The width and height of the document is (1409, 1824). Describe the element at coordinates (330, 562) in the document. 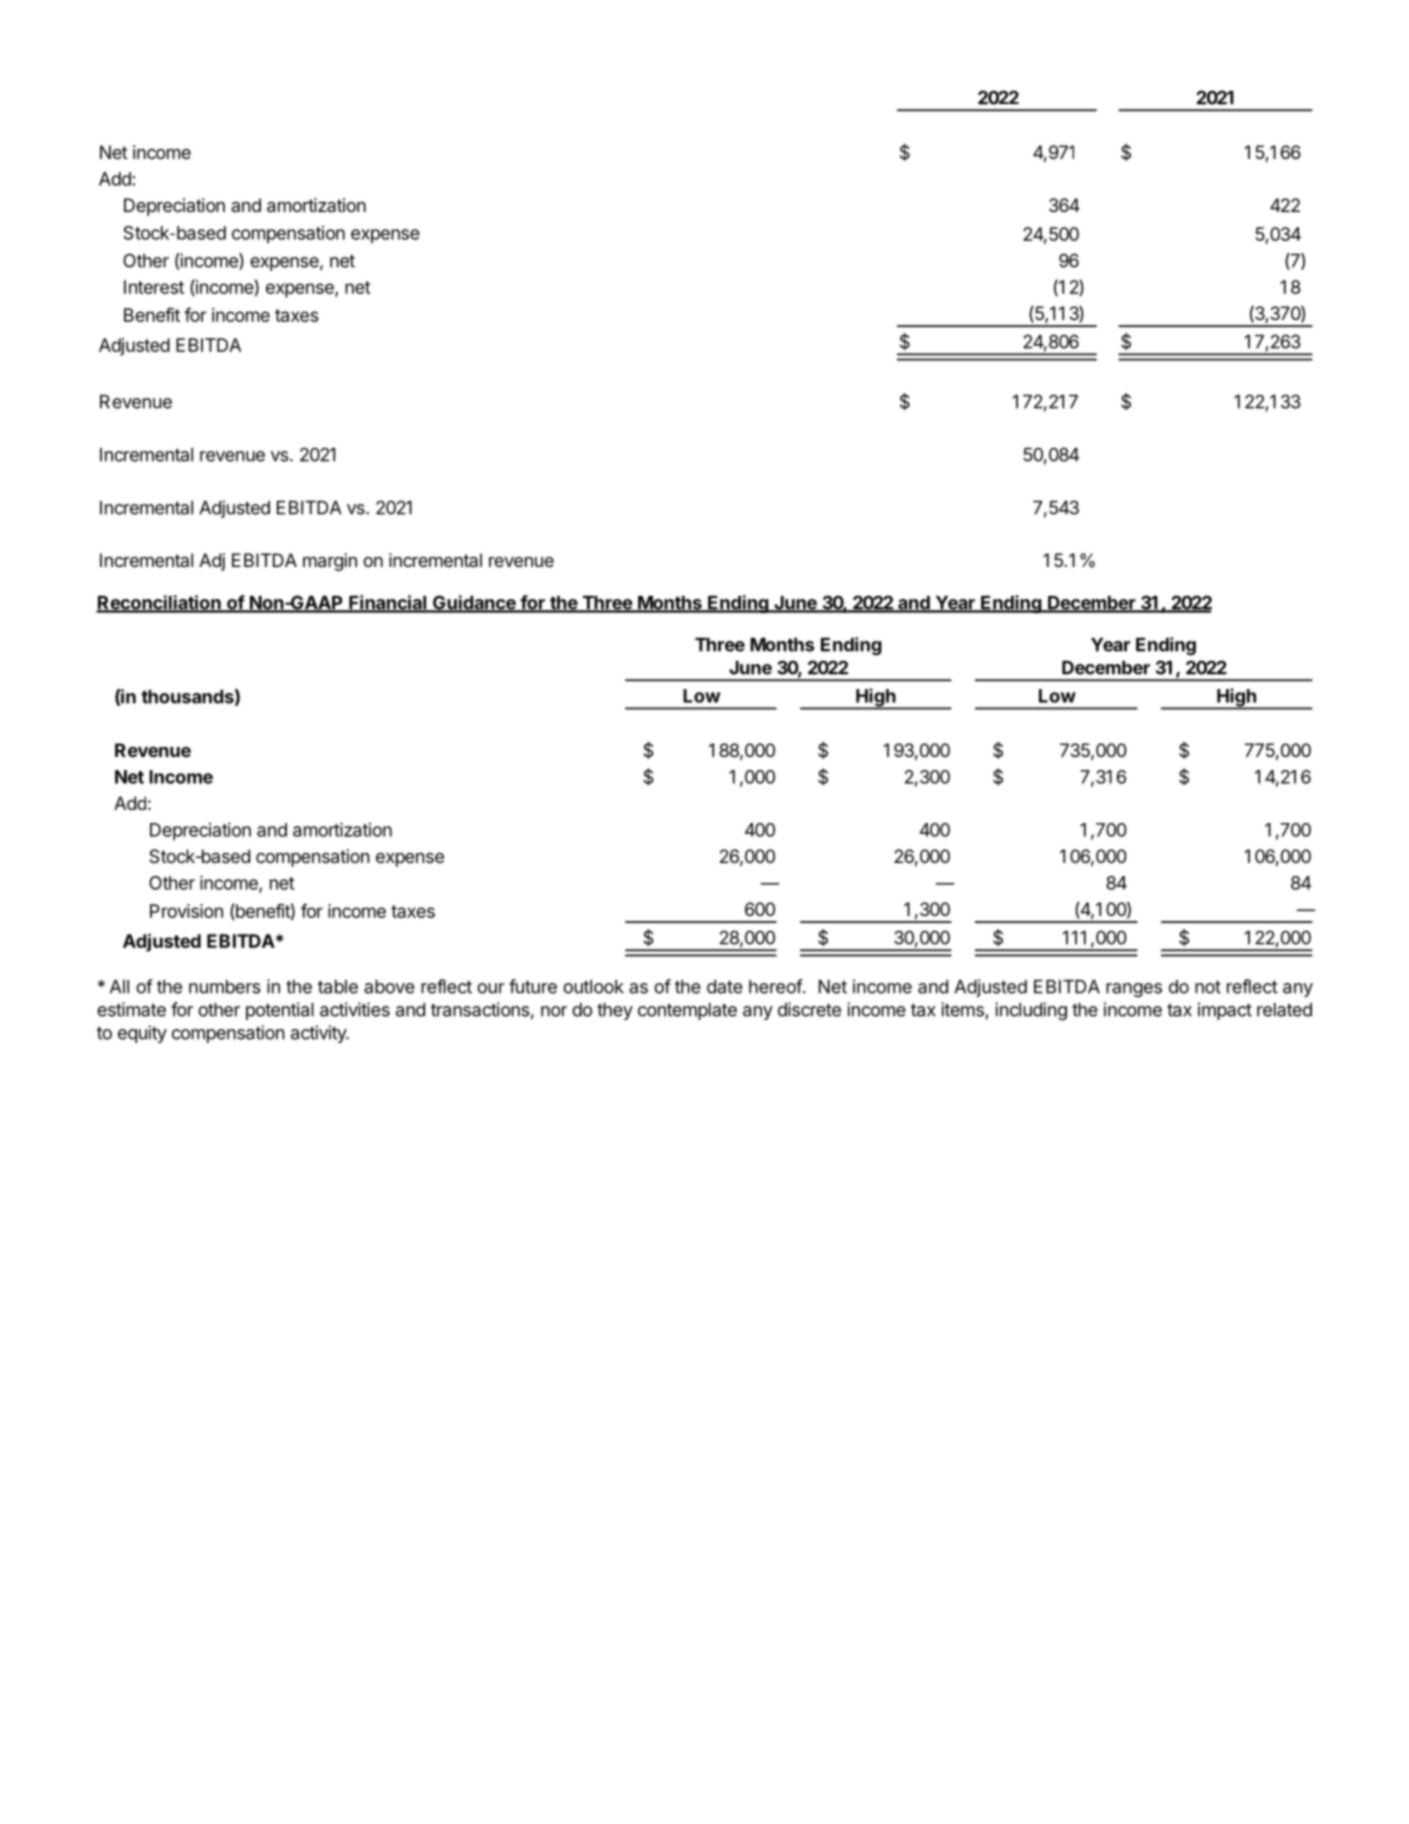

I see `margin` at that location.
